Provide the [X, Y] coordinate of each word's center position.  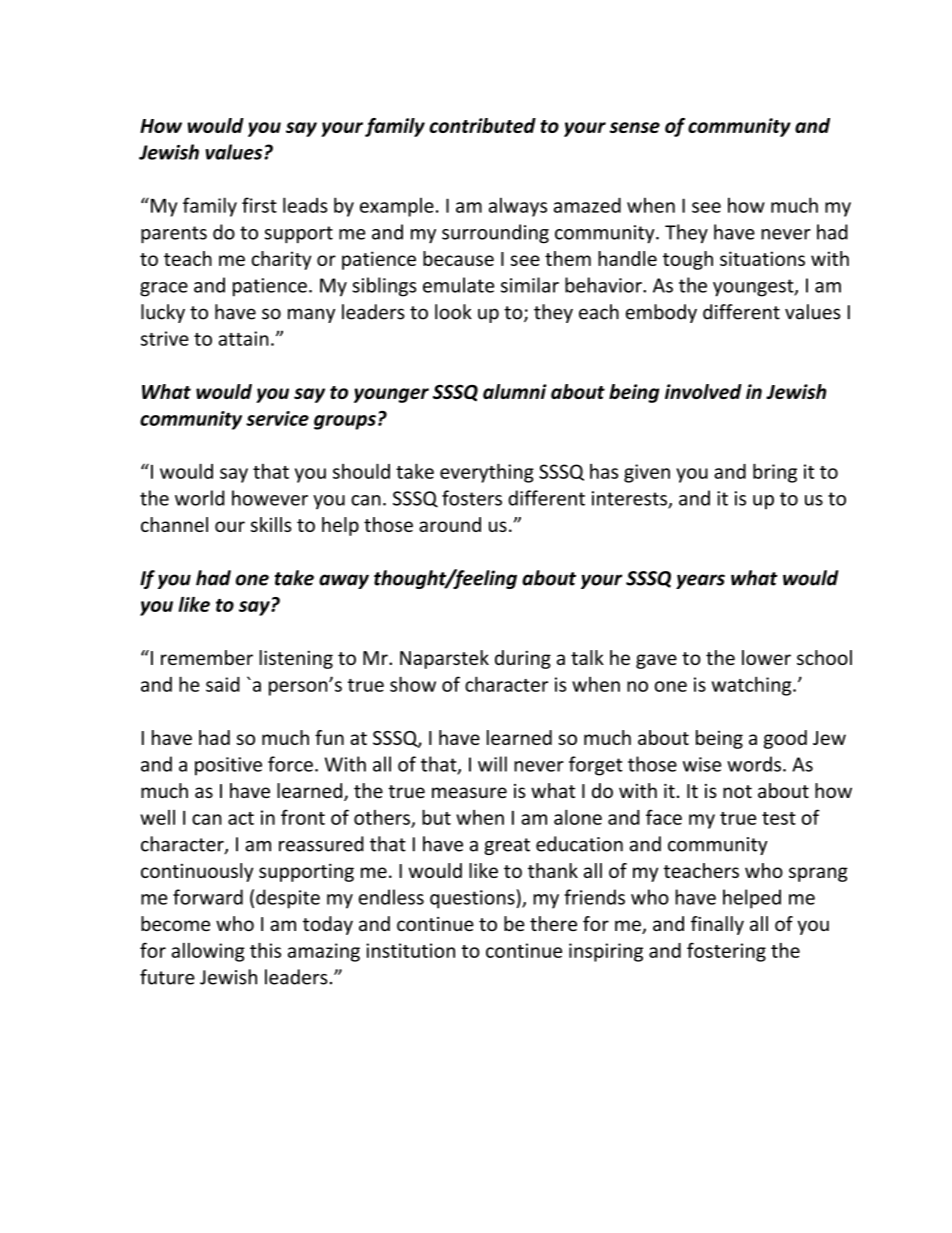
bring [775, 473]
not [737, 791]
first [259, 205]
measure [469, 792]
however [270, 498]
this [265, 950]
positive [228, 766]
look [453, 312]
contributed [482, 125]
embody [661, 313]
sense [635, 127]
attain [244, 338]
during [523, 659]
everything [487, 473]
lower [766, 657]
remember [207, 657]
